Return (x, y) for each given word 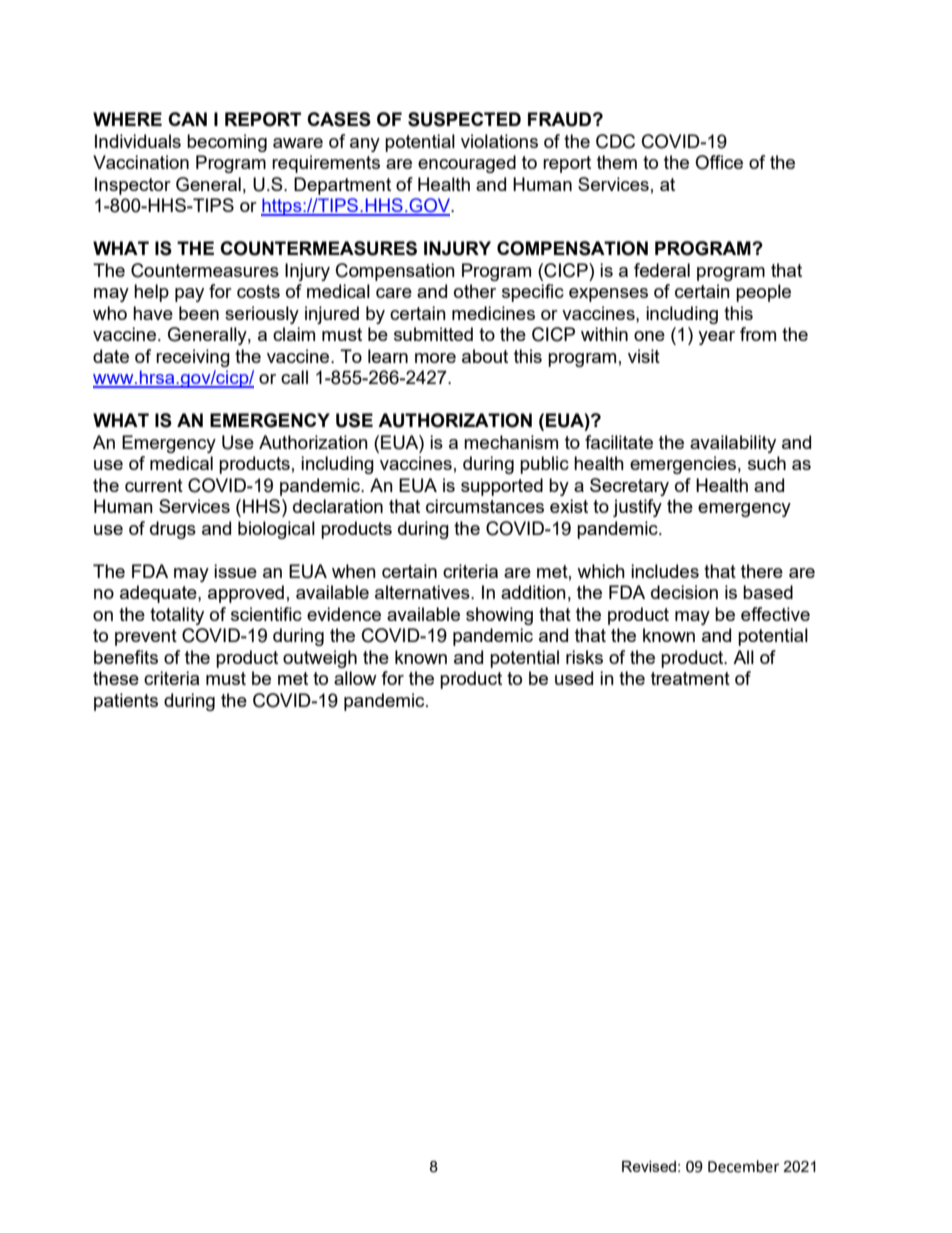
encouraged (467, 164)
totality (177, 616)
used (574, 678)
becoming (227, 143)
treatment (690, 678)
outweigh (320, 659)
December (743, 1166)
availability (733, 444)
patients (126, 702)
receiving (193, 358)
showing (499, 616)
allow (355, 678)
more (435, 358)
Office (719, 162)
